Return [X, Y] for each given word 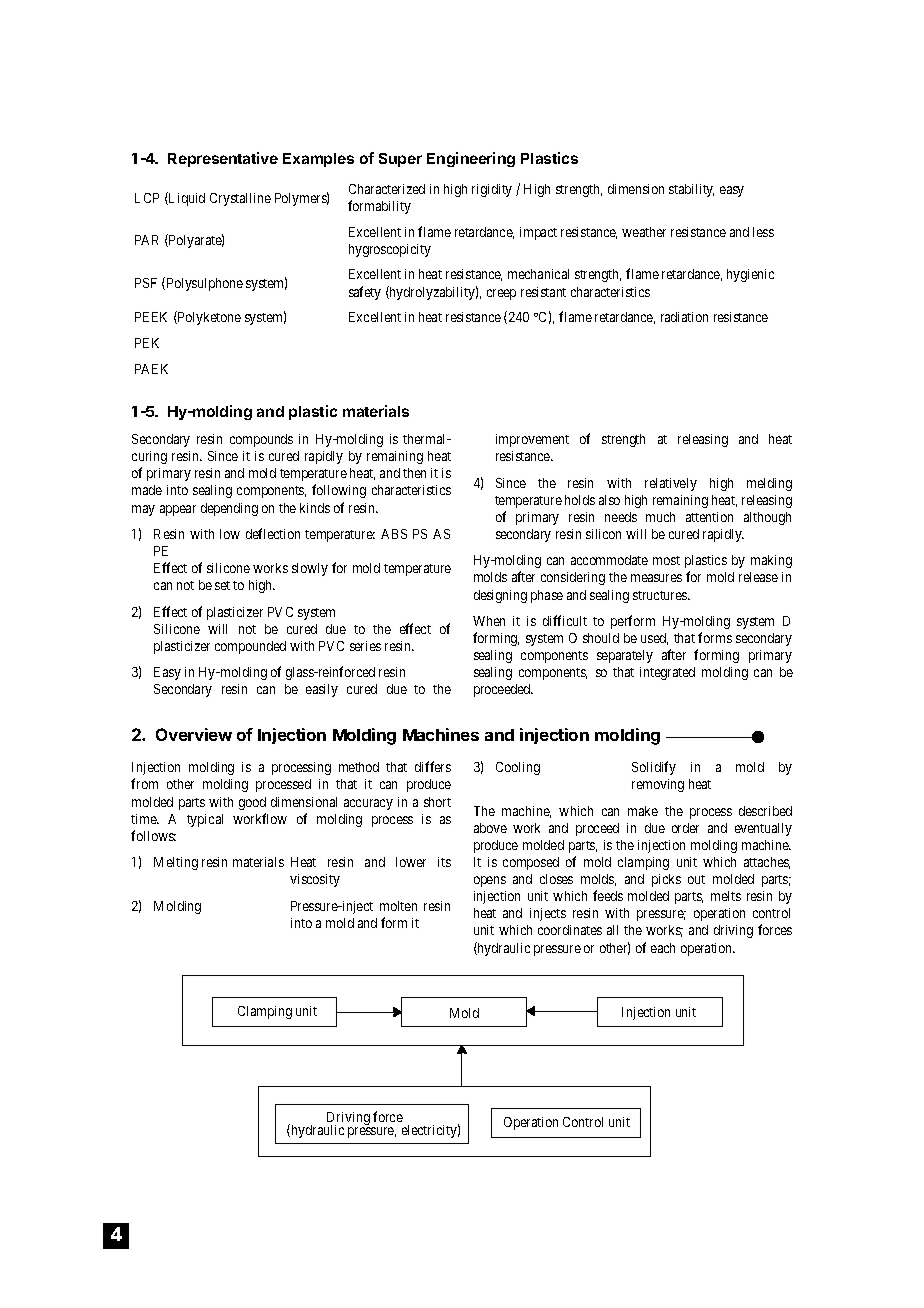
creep [501, 294]
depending [229, 509]
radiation [684, 317]
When [489, 621]
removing [658, 785]
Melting [176, 863]
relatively [671, 484]
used [654, 639]
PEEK [151, 317]
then [414, 473]
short [437, 802]
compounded [250, 647]
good [252, 803]
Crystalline [240, 199]
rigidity [492, 190]
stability [691, 190]
